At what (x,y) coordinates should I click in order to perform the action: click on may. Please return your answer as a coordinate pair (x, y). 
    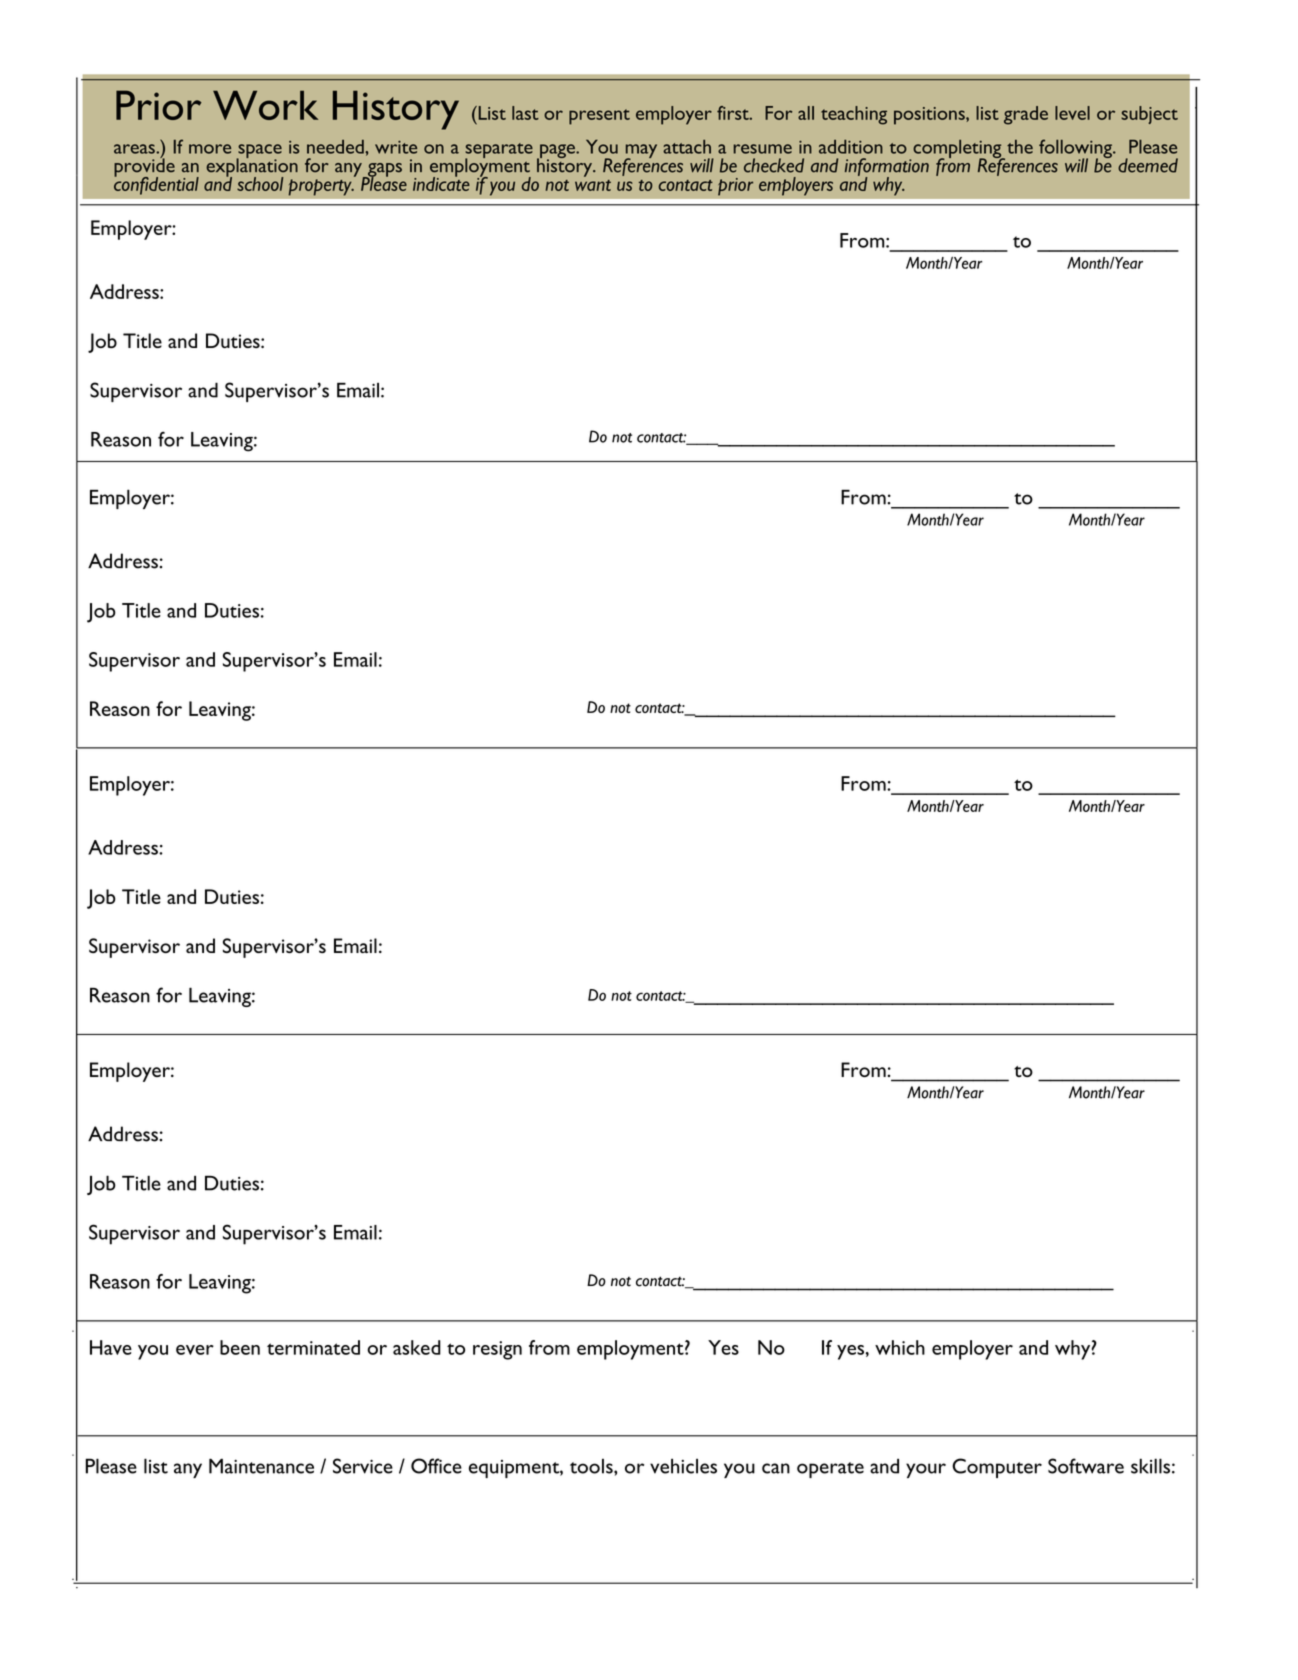
    Looking at the image, I should click on (640, 152).
